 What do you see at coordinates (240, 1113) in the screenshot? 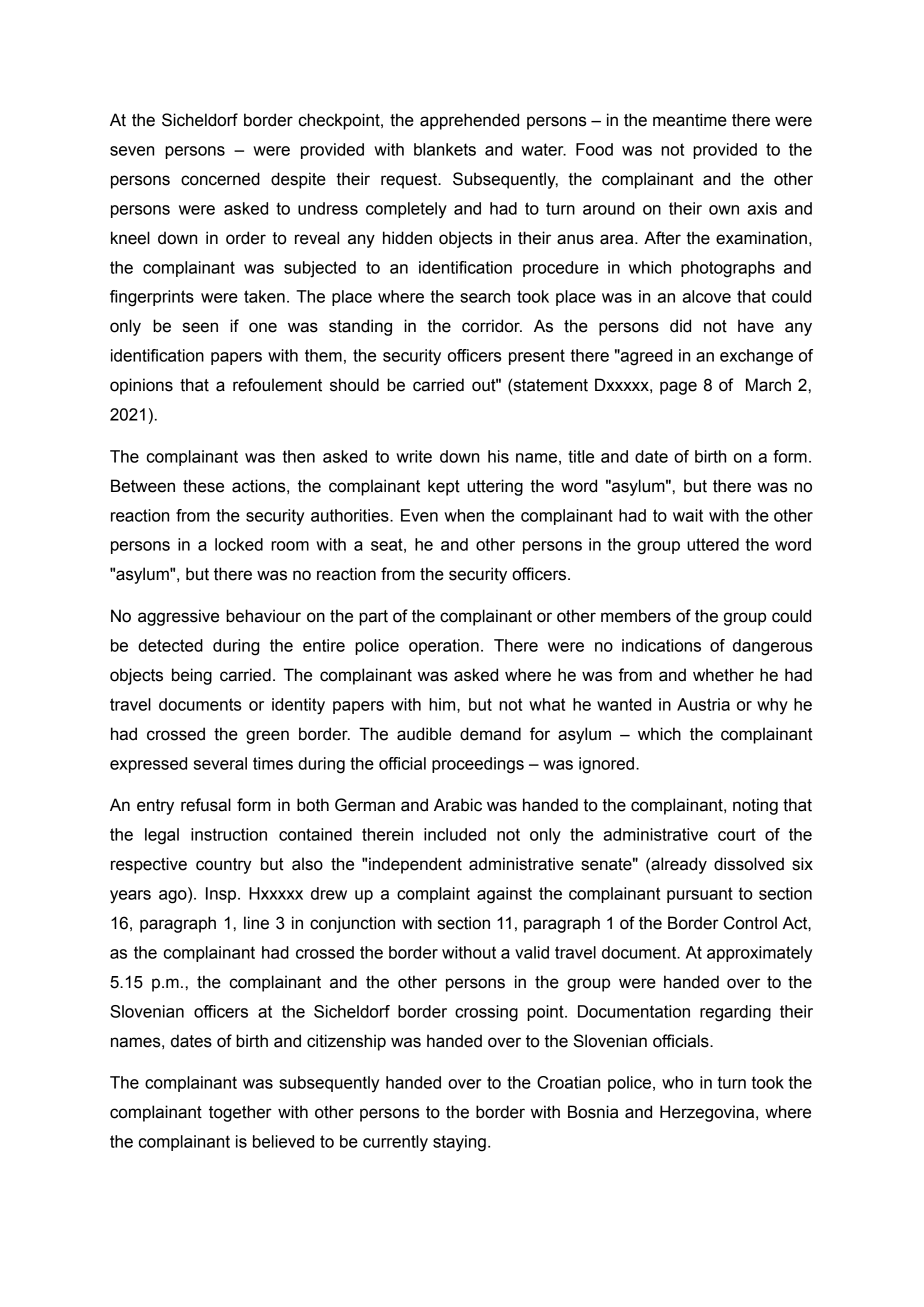
I see `together` at bounding box center [240, 1113].
